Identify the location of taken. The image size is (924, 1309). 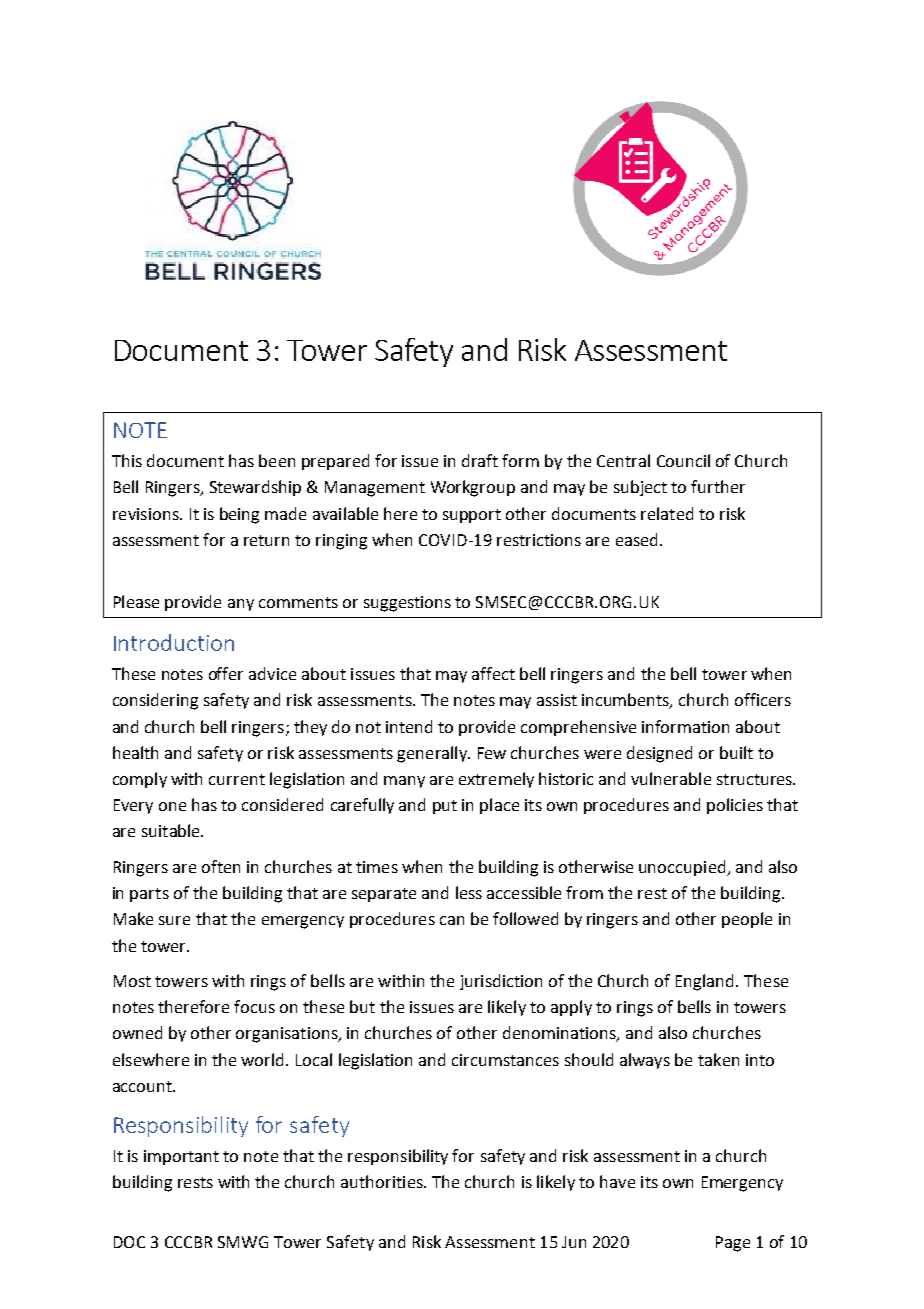
(718, 1059).
